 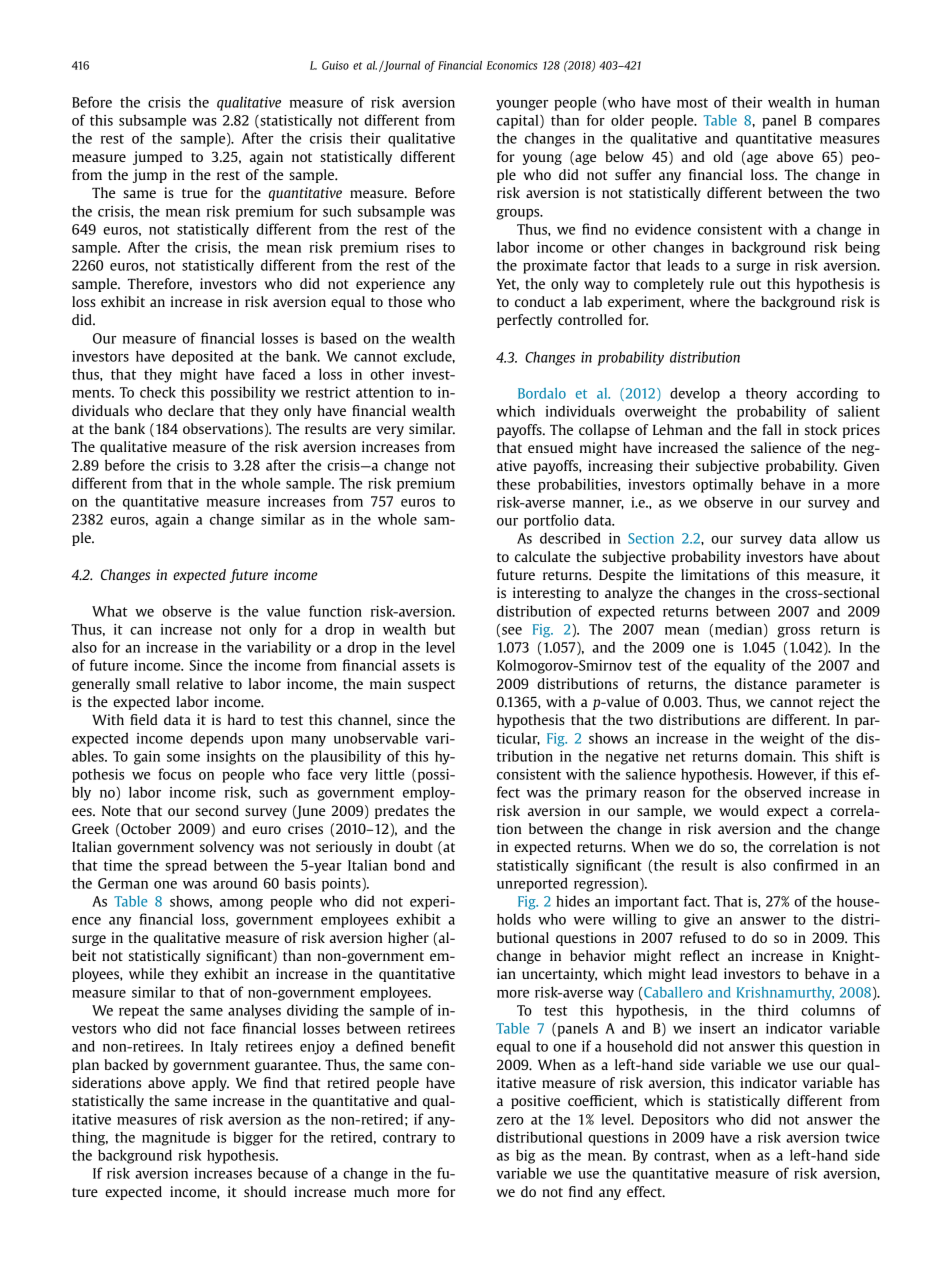 What do you see at coordinates (194, 193) in the document?
I see `true` at bounding box center [194, 193].
